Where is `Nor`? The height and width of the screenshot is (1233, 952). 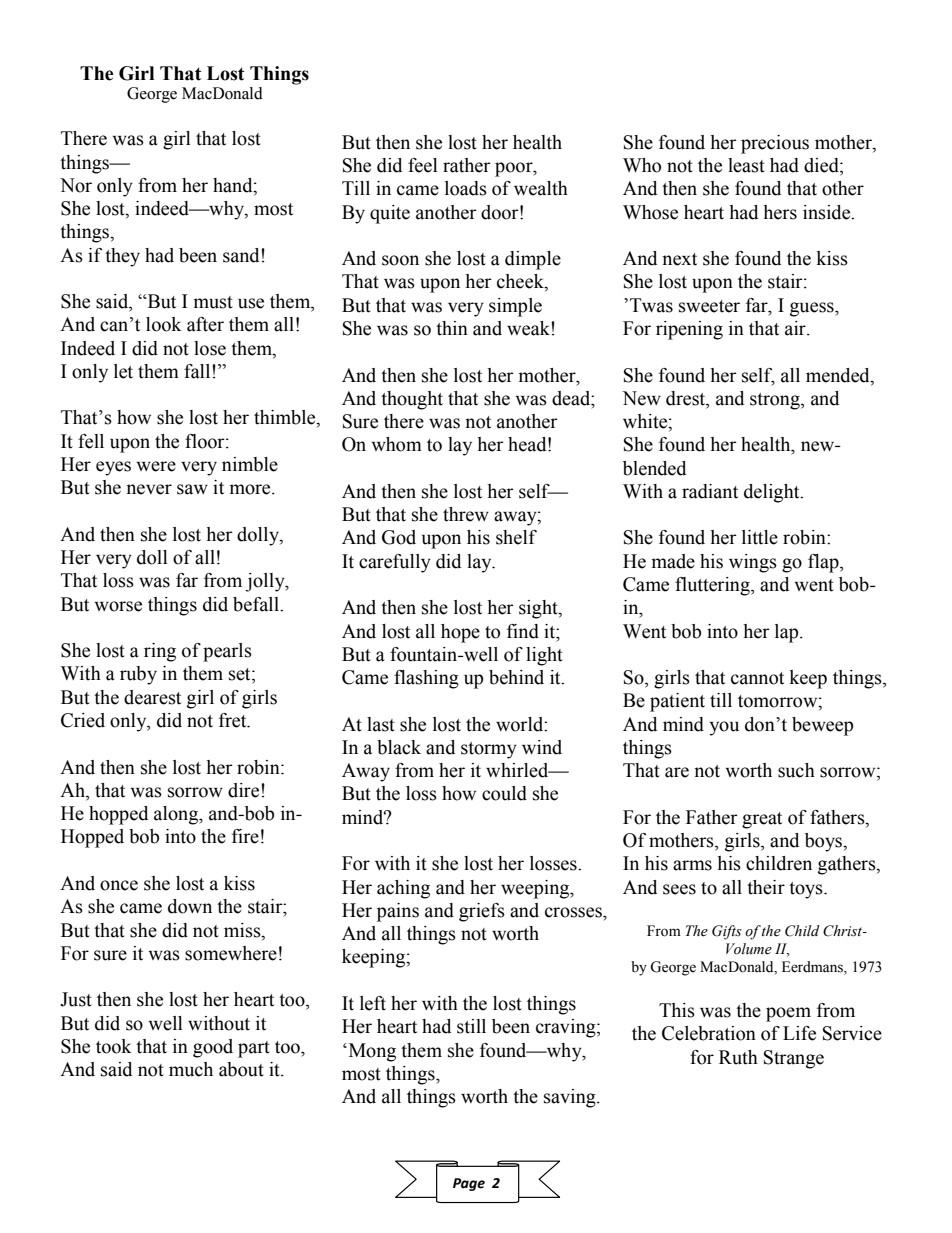 Nor is located at coordinates (76, 185).
